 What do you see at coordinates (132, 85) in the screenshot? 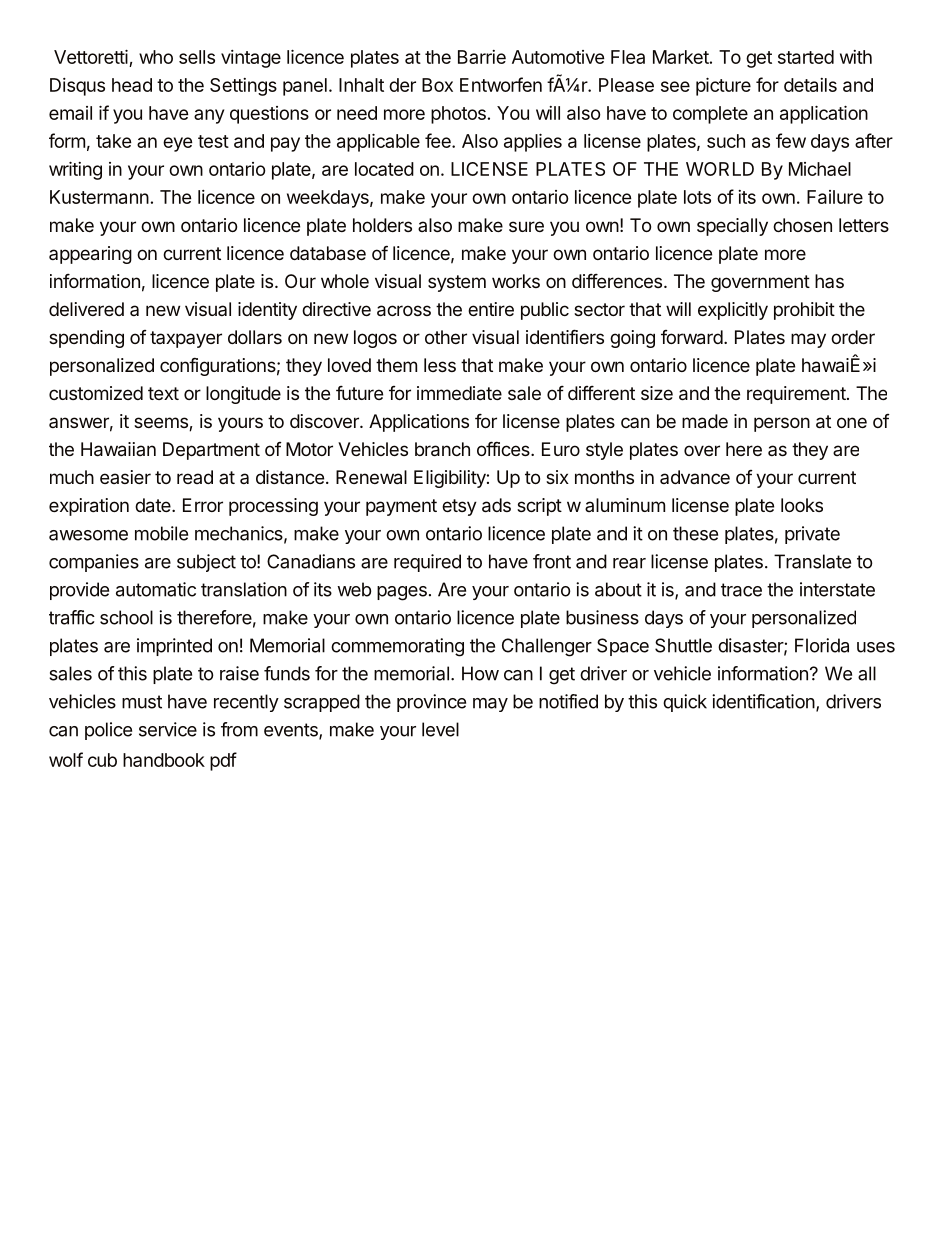
I see `head` at bounding box center [132, 85].
